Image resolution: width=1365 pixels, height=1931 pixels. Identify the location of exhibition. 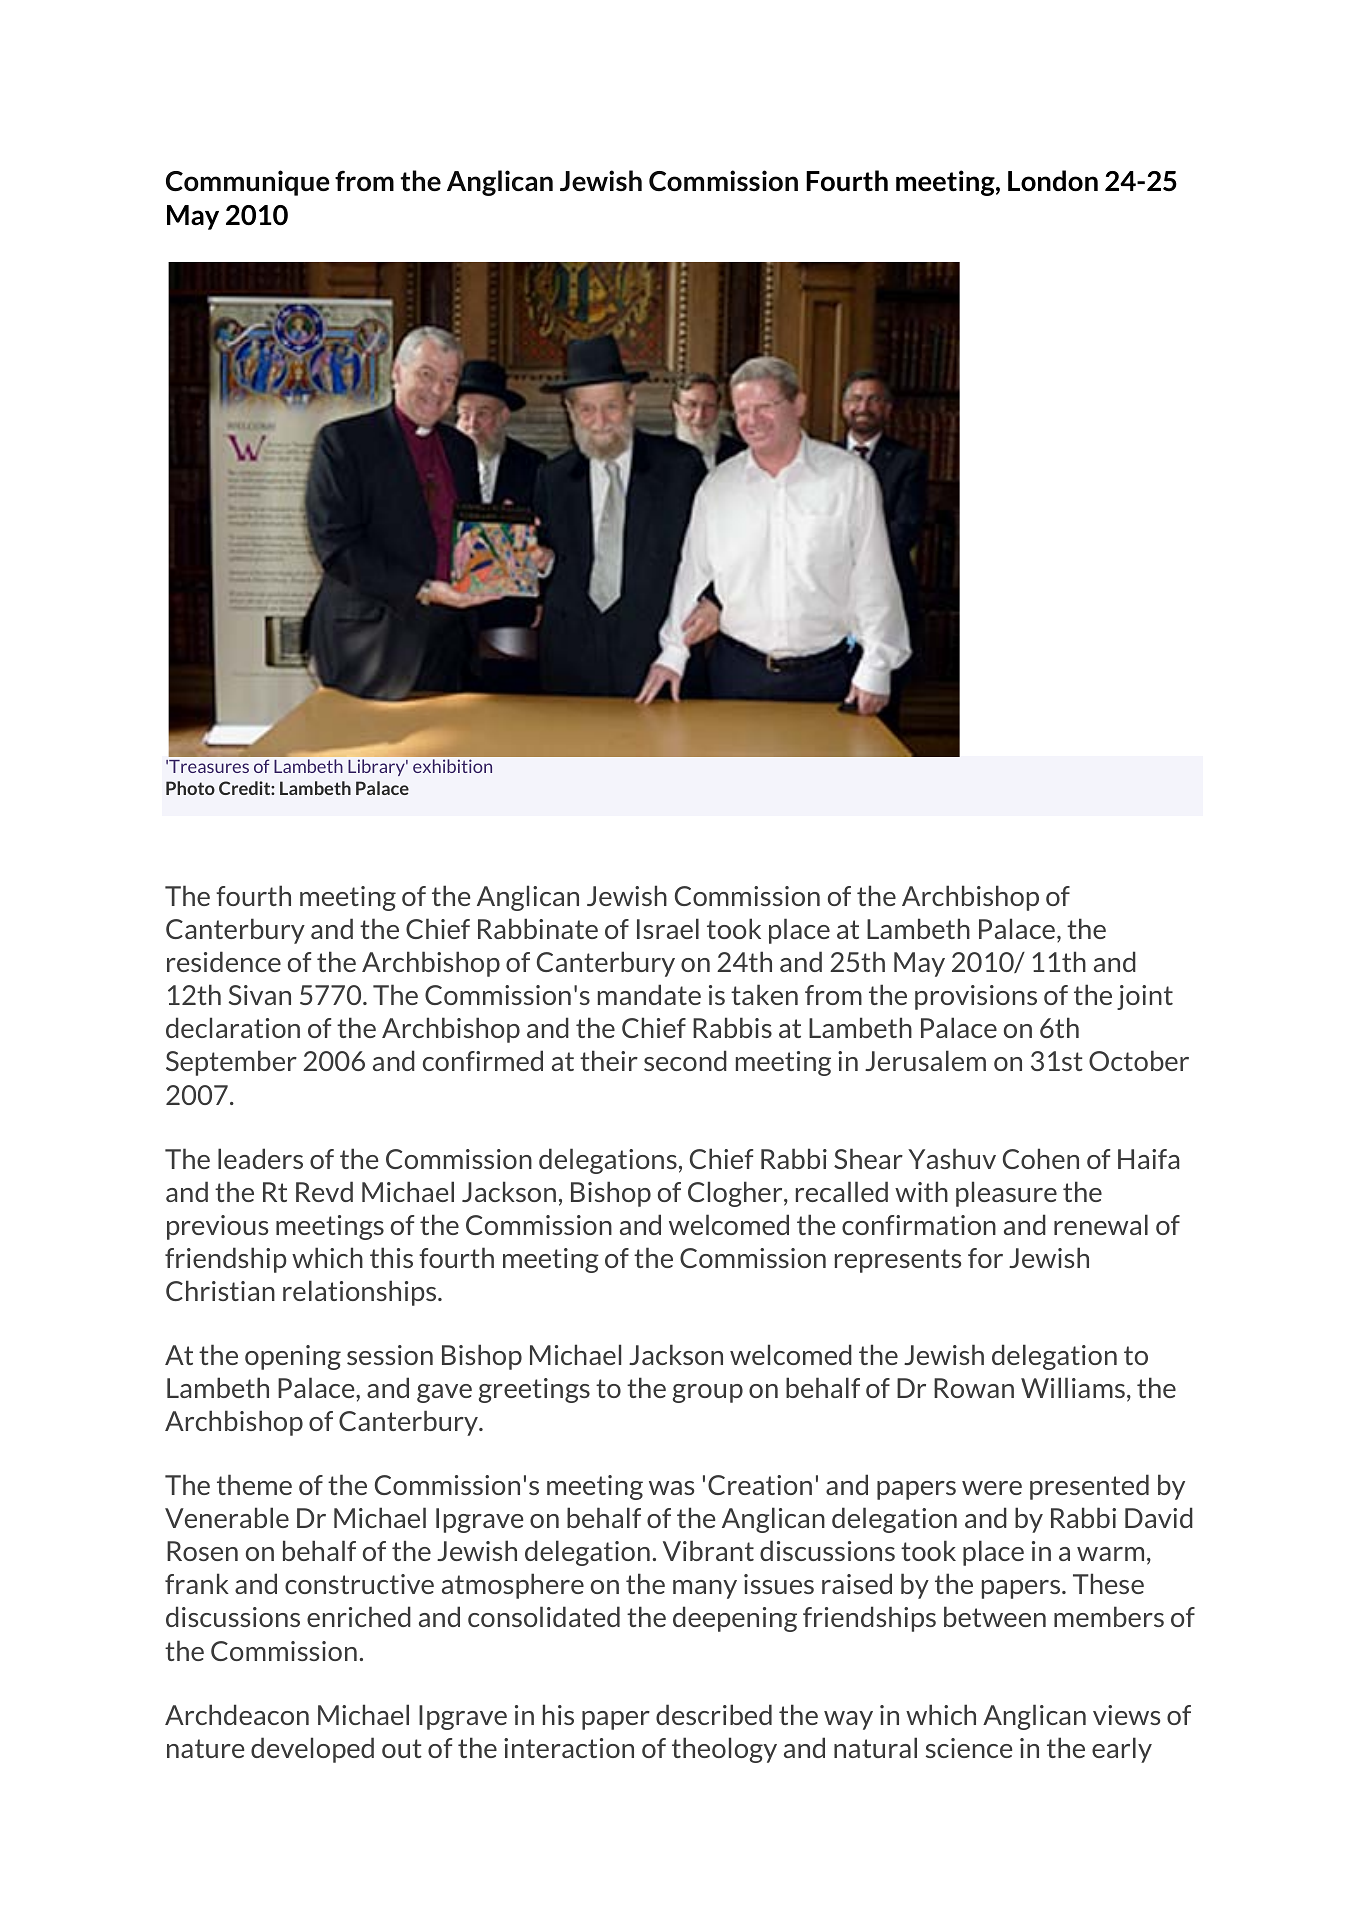
(452, 766).
